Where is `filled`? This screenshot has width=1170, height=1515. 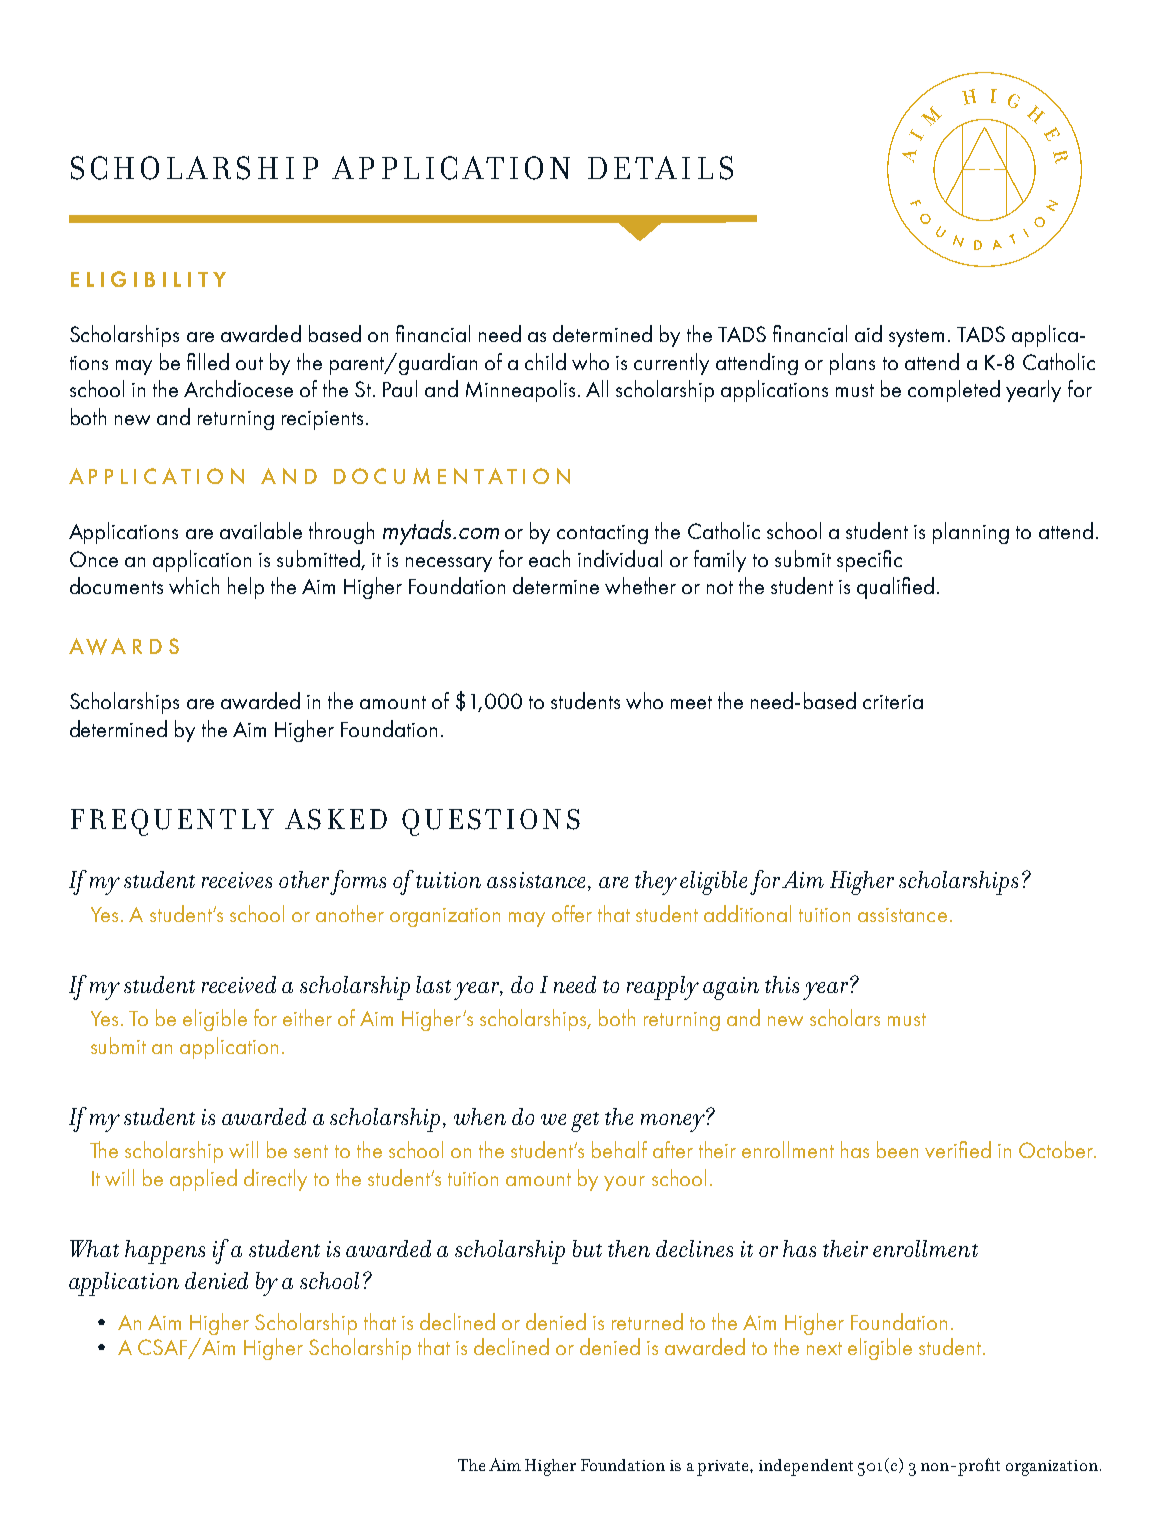 filled is located at coordinates (208, 361).
